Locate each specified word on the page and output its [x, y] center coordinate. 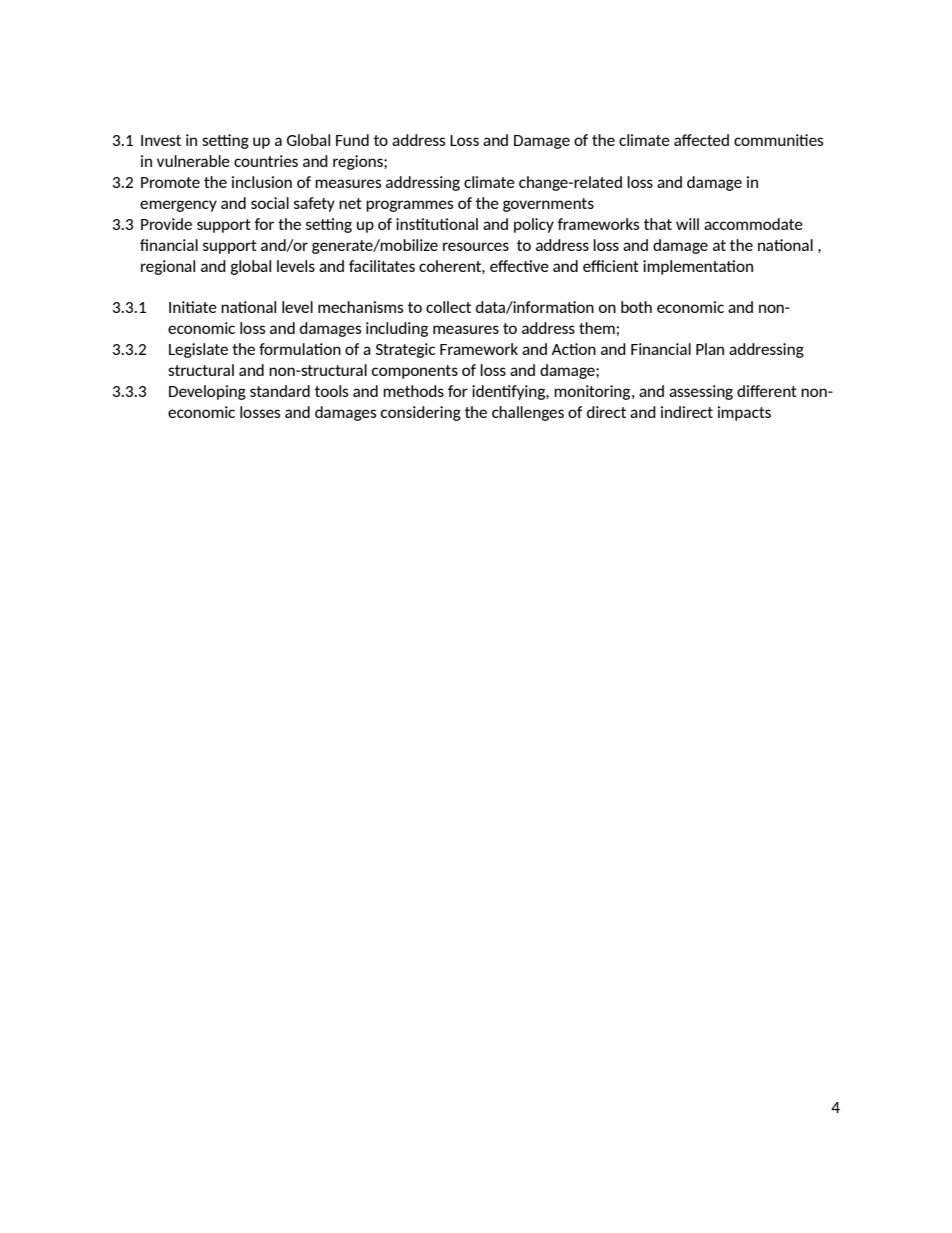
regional [168, 267]
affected [701, 140]
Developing [207, 392]
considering [421, 413]
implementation [698, 267]
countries [266, 161]
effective [519, 266]
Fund [352, 140]
